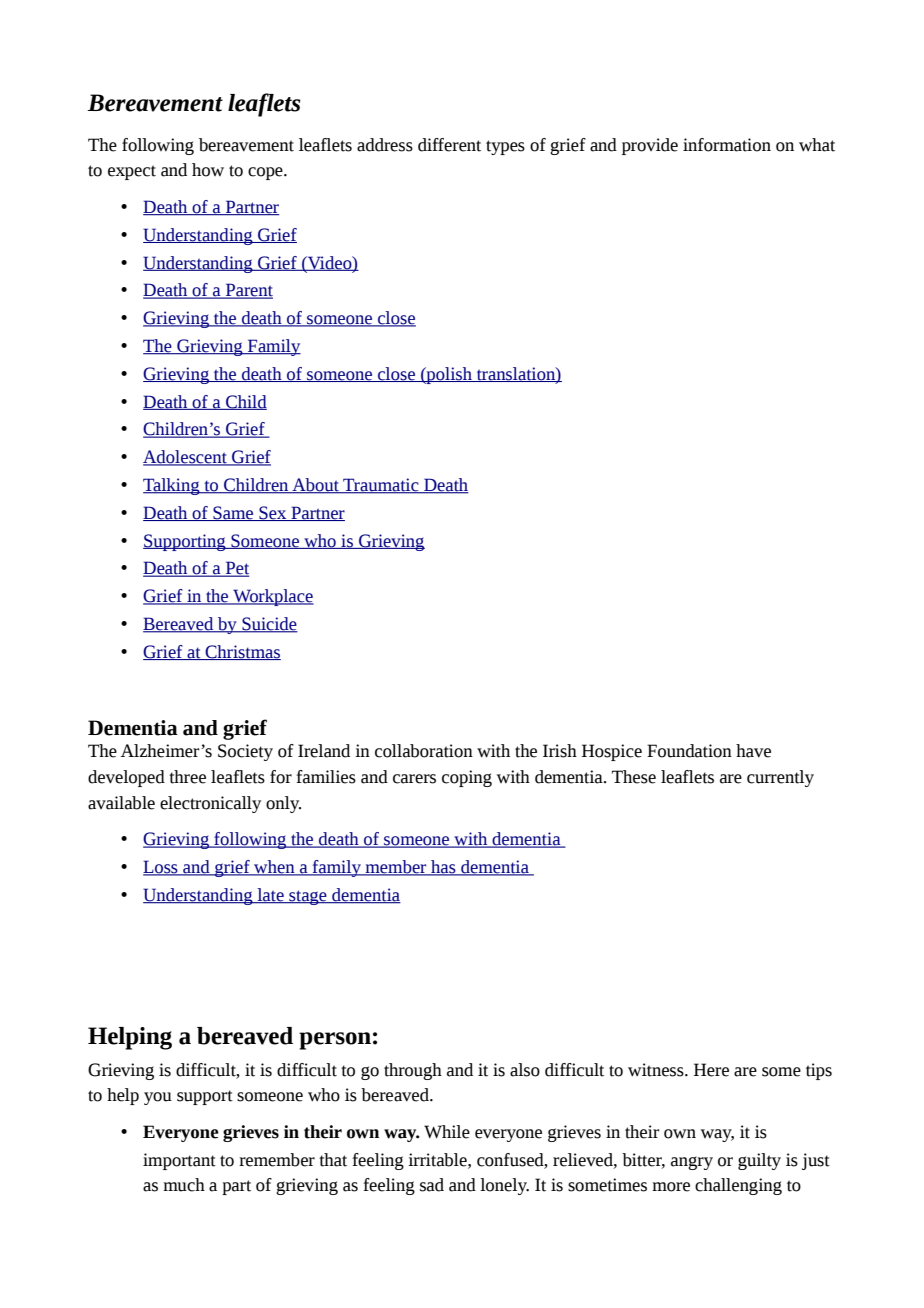 The width and height of the screenshot is (924, 1308). I want to click on guilty, so click(759, 1161).
